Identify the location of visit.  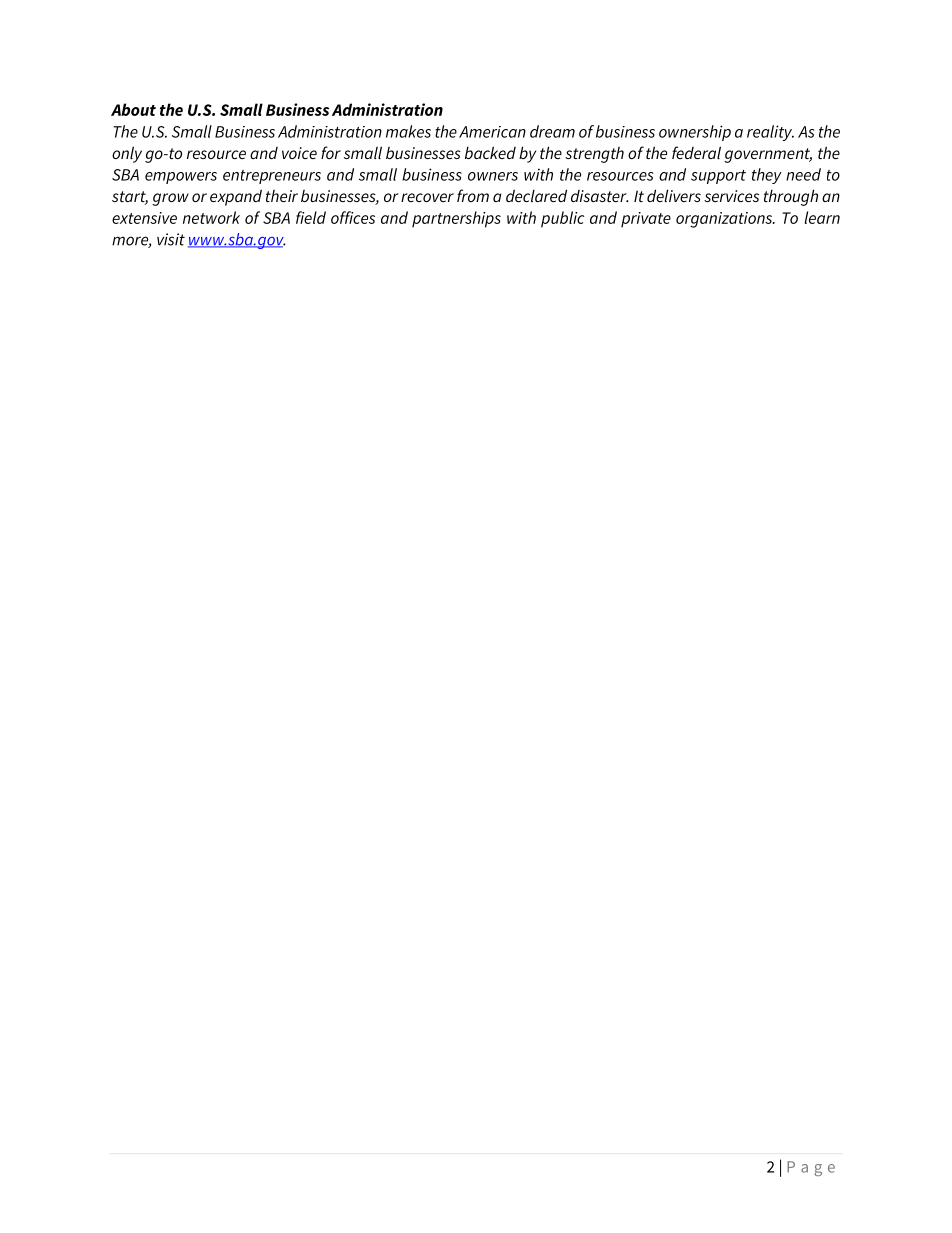
(171, 239).
